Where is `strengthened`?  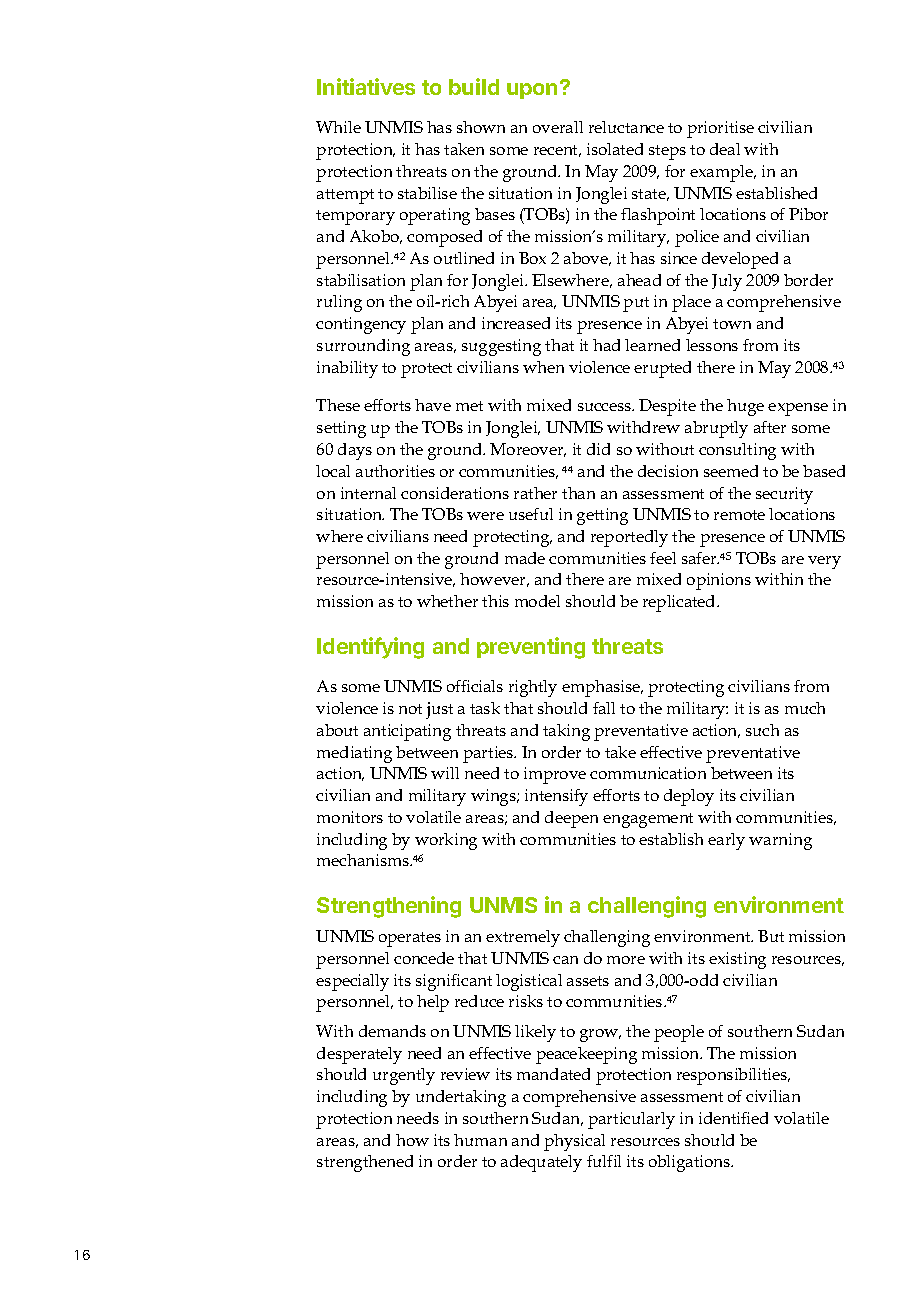
strengthened is located at coordinates (365, 1163).
